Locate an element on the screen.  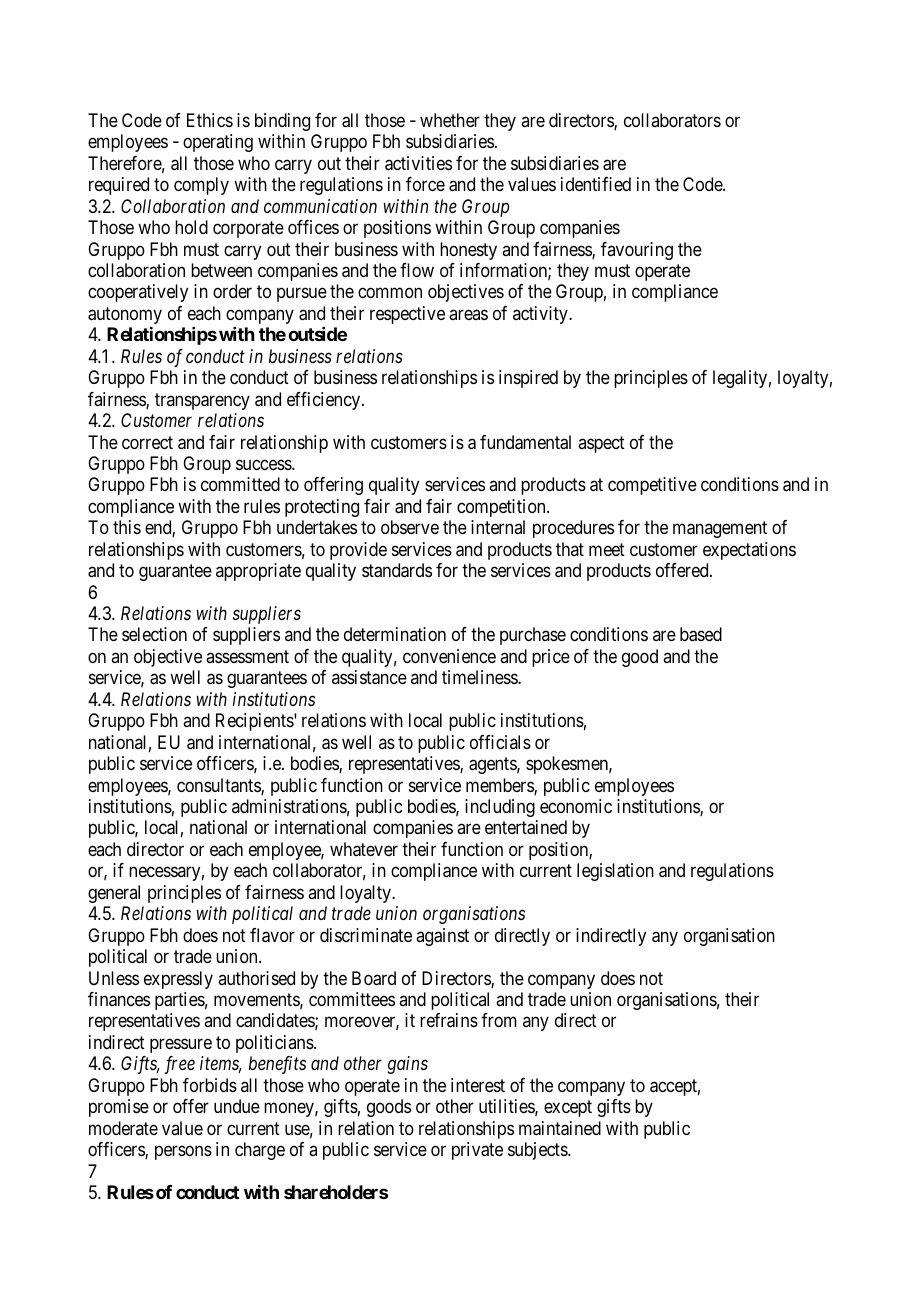
economic is located at coordinates (576, 806).
